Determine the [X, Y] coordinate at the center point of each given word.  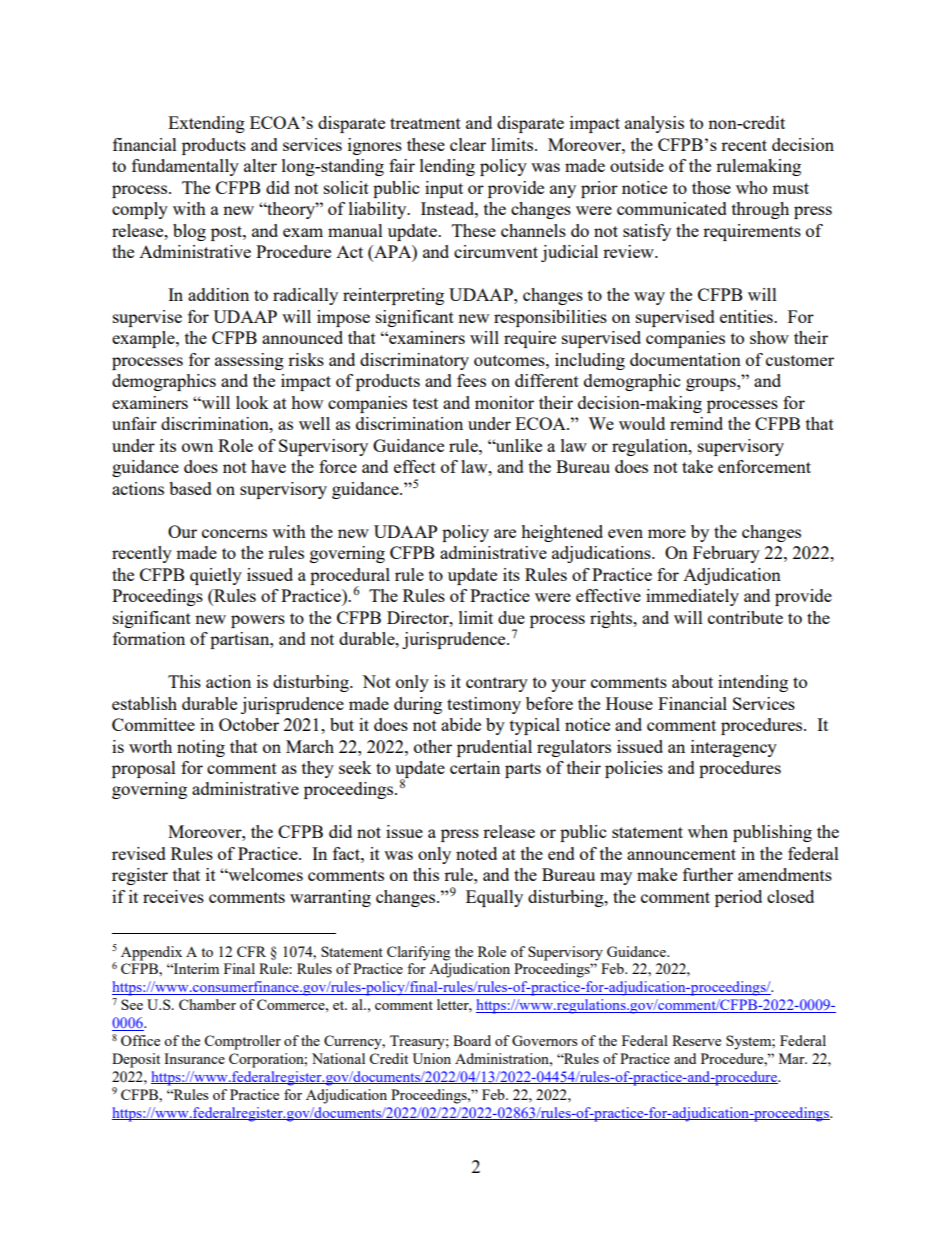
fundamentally [185, 167]
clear [468, 144]
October [249, 724]
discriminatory [414, 361]
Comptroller [242, 1042]
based [190, 488]
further [708, 874]
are [505, 533]
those [711, 187]
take [697, 466]
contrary [497, 684]
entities [747, 316]
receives [173, 896]
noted [476, 853]
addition [218, 294]
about [692, 681]
